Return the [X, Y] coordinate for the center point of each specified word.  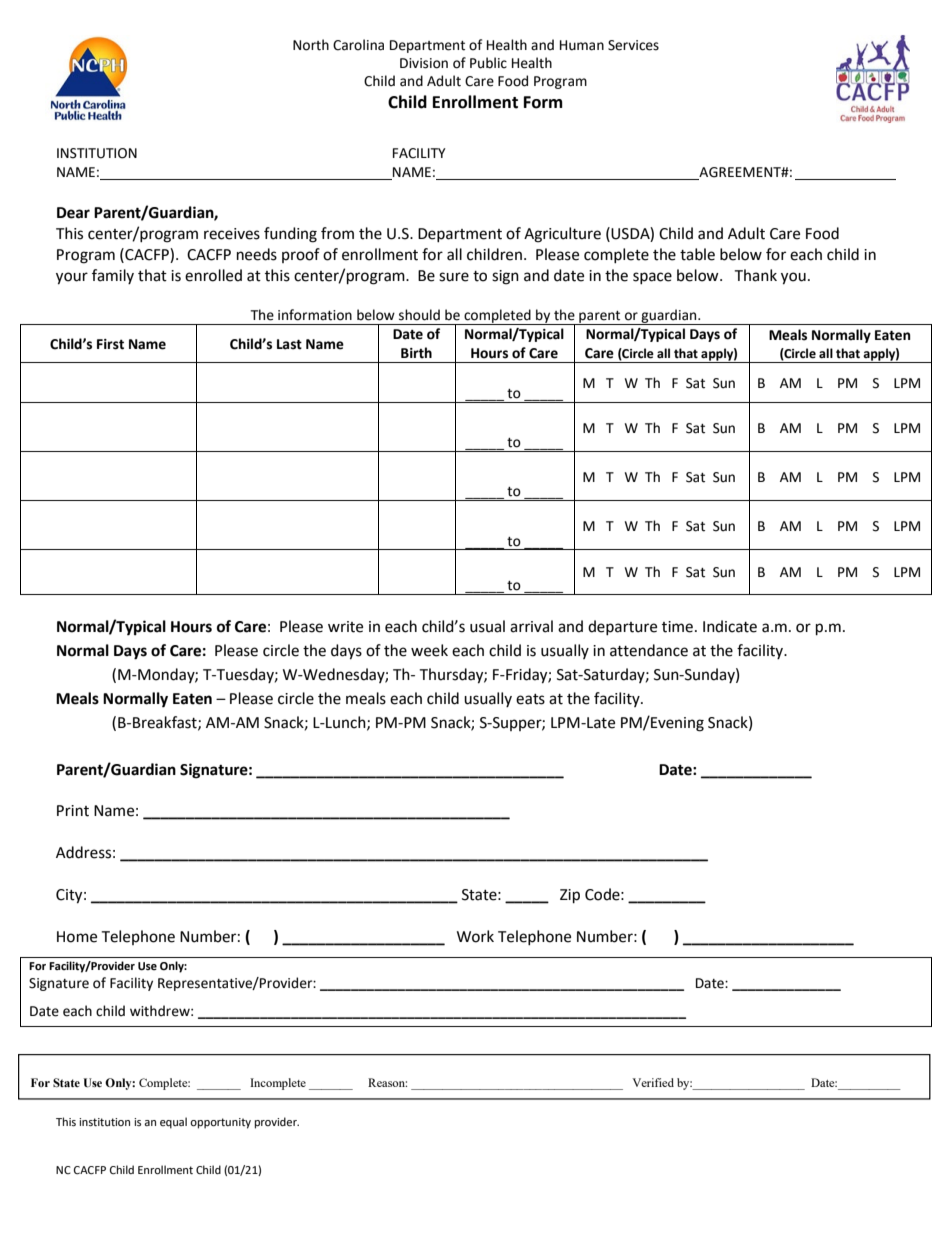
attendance [649, 650]
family [113, 276]
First [110, 344]
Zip [570, 896]
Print [73, 811]
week [429, 650]
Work [475, 936]
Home [77, 937]
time [677, 627]
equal [173, 1123]
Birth [416, 353]
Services [633, 45]
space [652, 278]
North [311, 45]
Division [424, 63]
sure [454, 277]
